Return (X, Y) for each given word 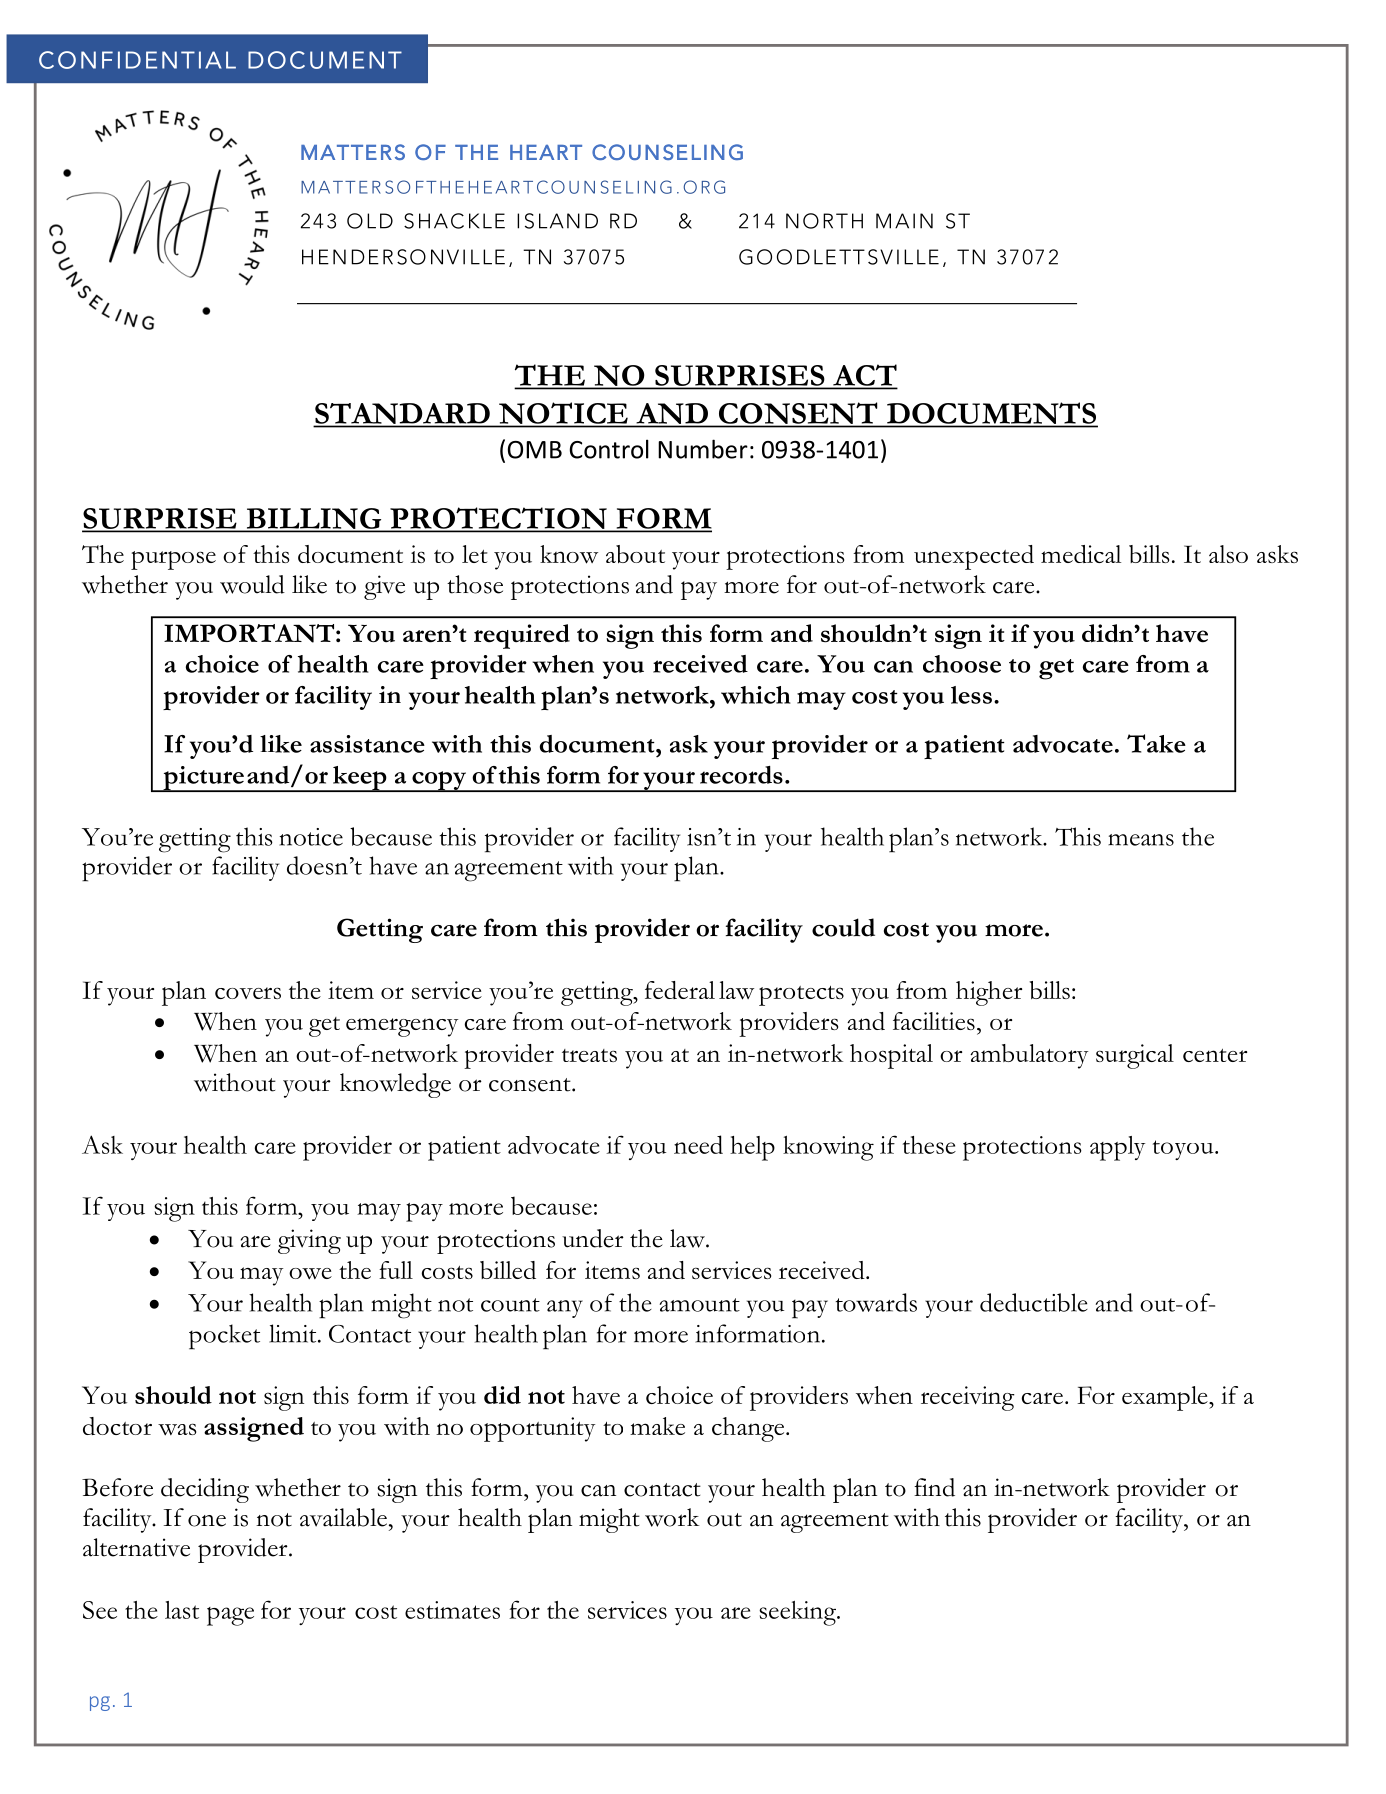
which (756, 695)
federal (680, 990)
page (230, 1616)
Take (1156, 743)
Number (703, 449)
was (177, 1429)
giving (309, 1241)
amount (699, 1305)
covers (248, 993)
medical (1081, 554)
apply (1117, 1148)
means (1141, 840)
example (1166, 1398)
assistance (367, 744)
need (698, 1144)
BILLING (314, 519)
